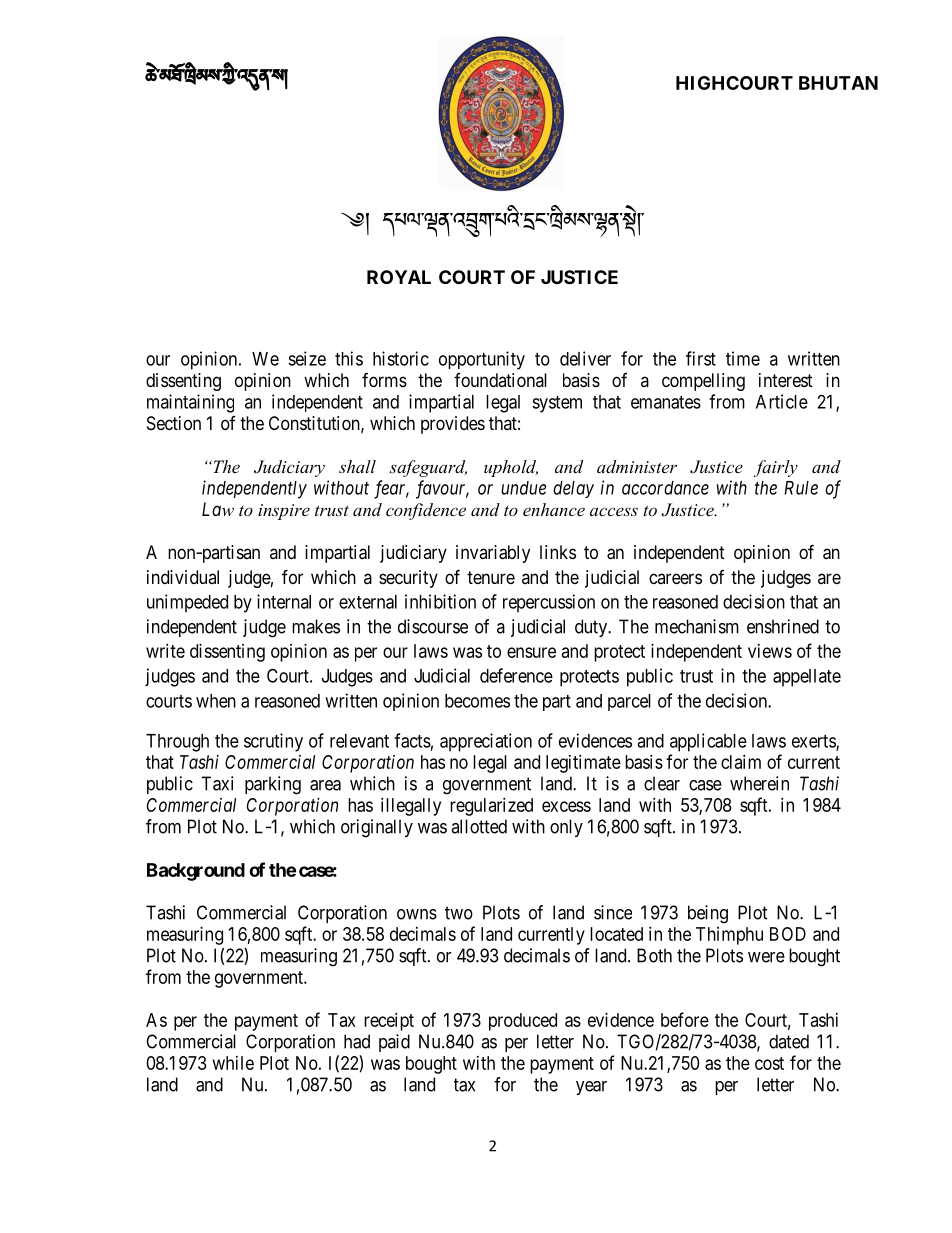 This image has width=952, height=1233. I want to click on wherein, so click(759, 783).
